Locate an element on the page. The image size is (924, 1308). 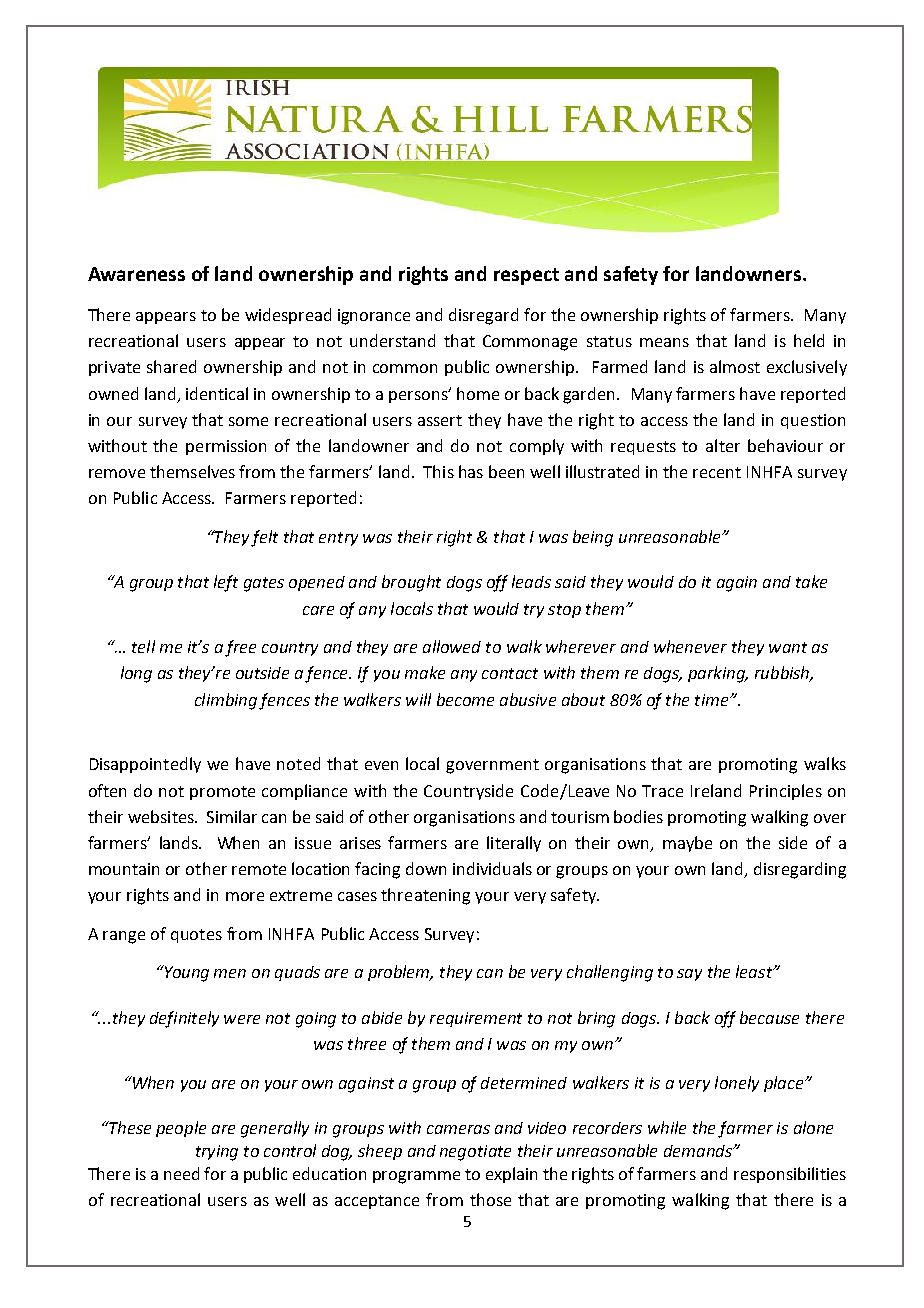
individuals is located at coordinates (492, 868).
